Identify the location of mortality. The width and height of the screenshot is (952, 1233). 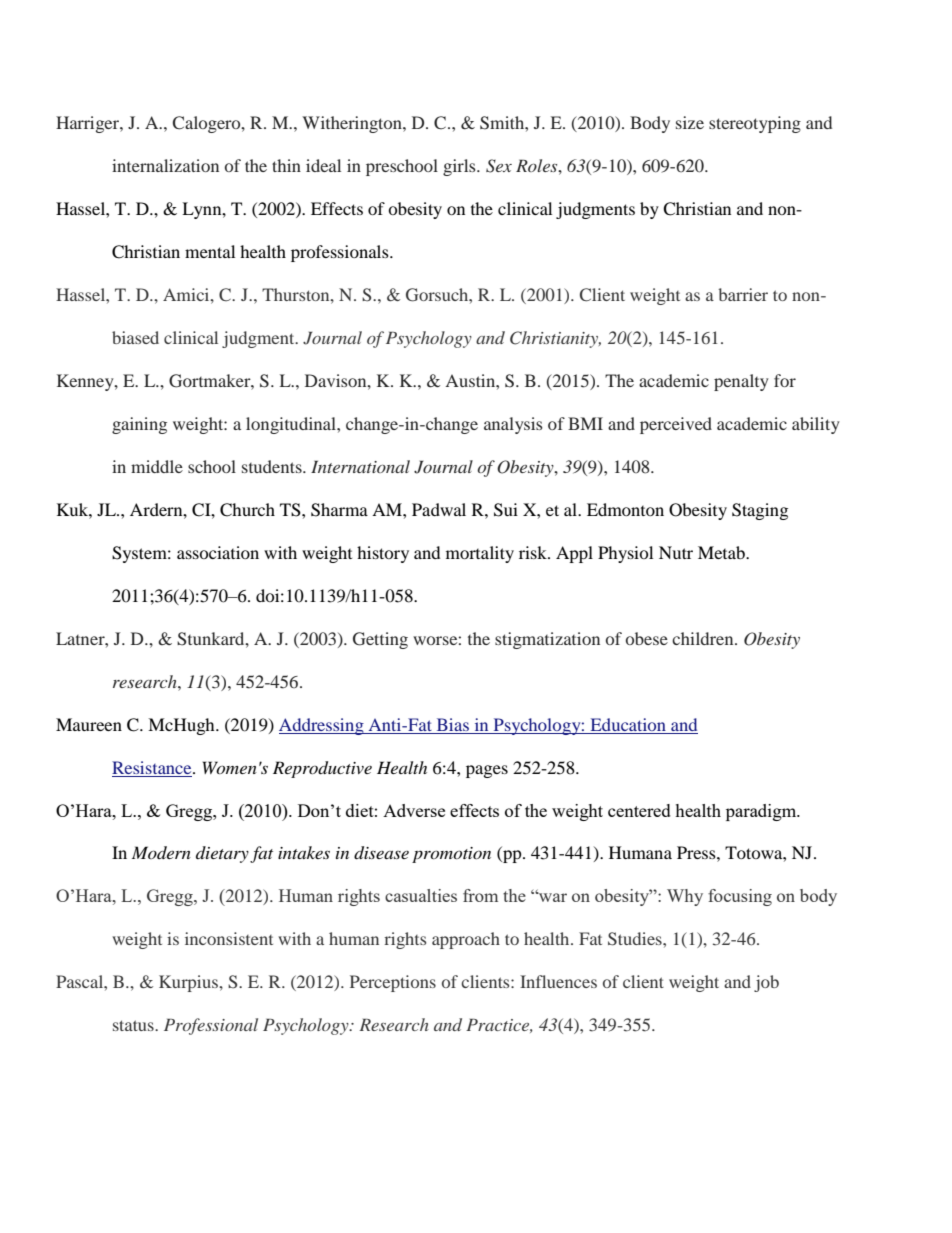
(480, 554).
